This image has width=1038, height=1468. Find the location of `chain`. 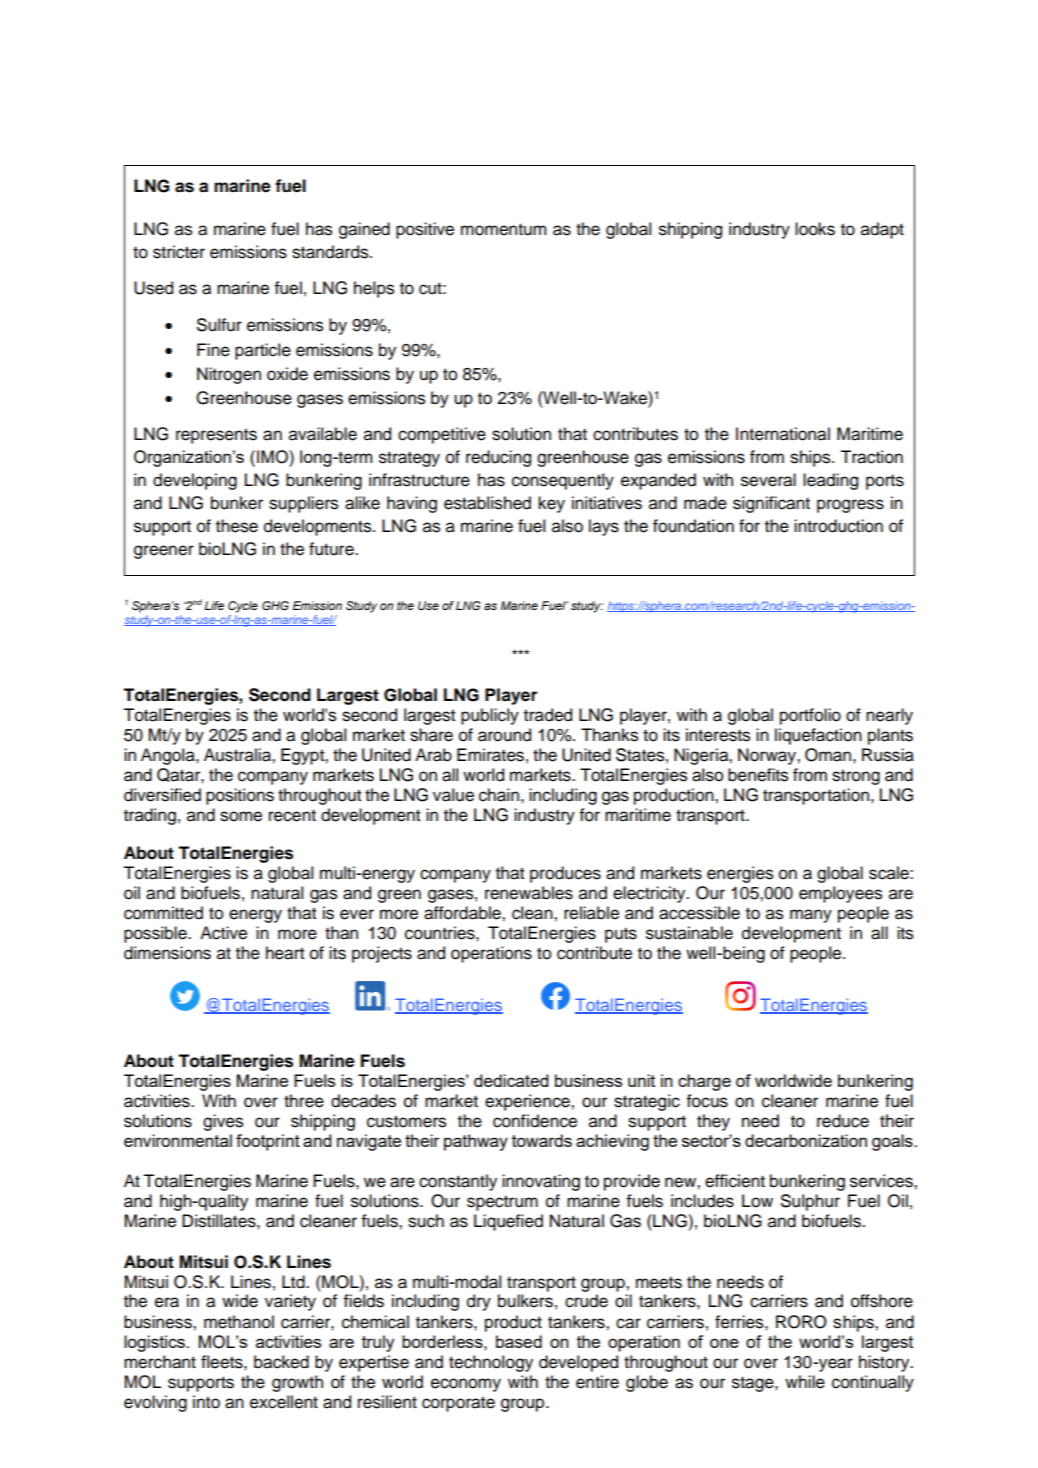

chain is located at coordinates (499, 795).
